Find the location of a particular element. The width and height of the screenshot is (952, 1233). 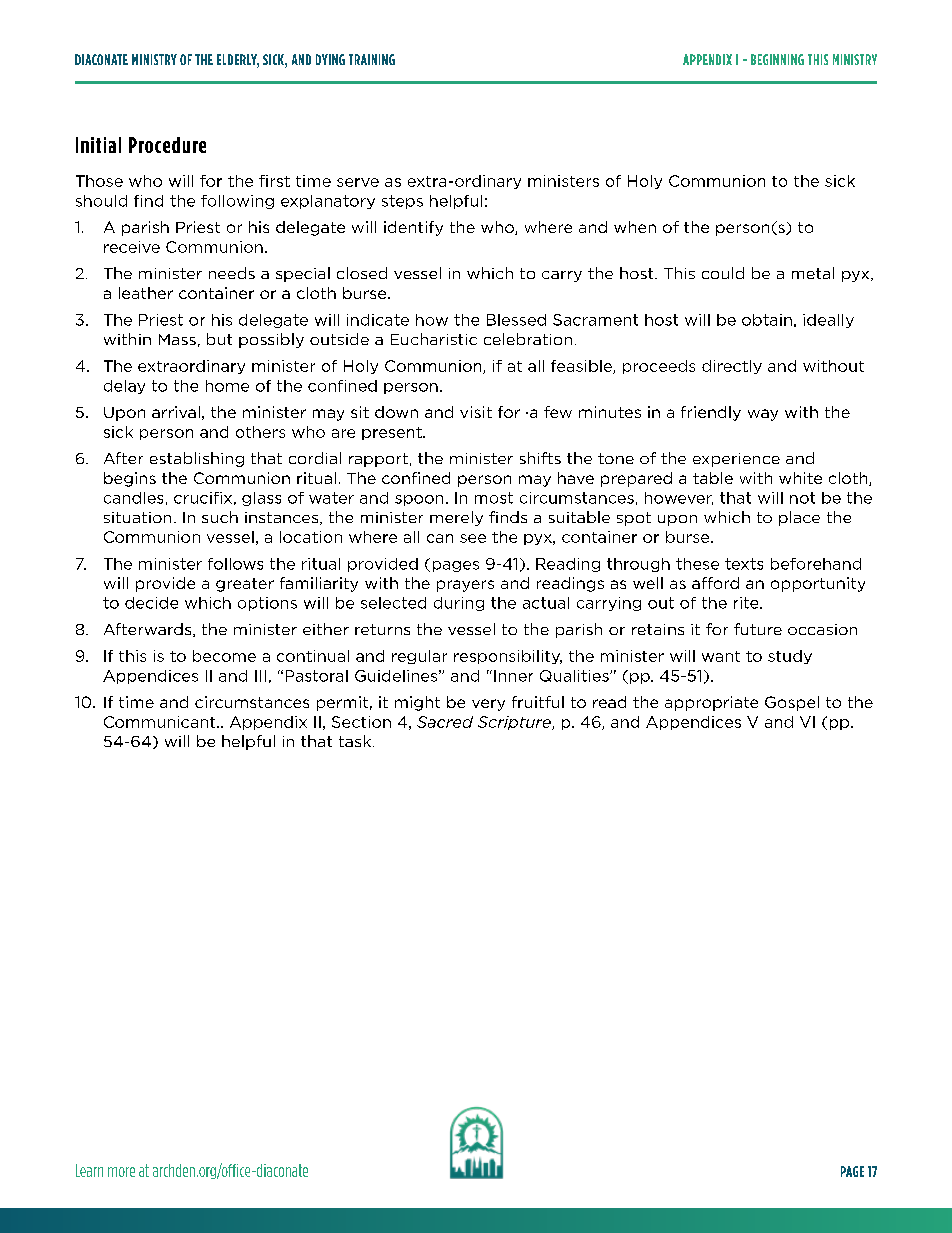

visit is located at coordinates (476, 412).
